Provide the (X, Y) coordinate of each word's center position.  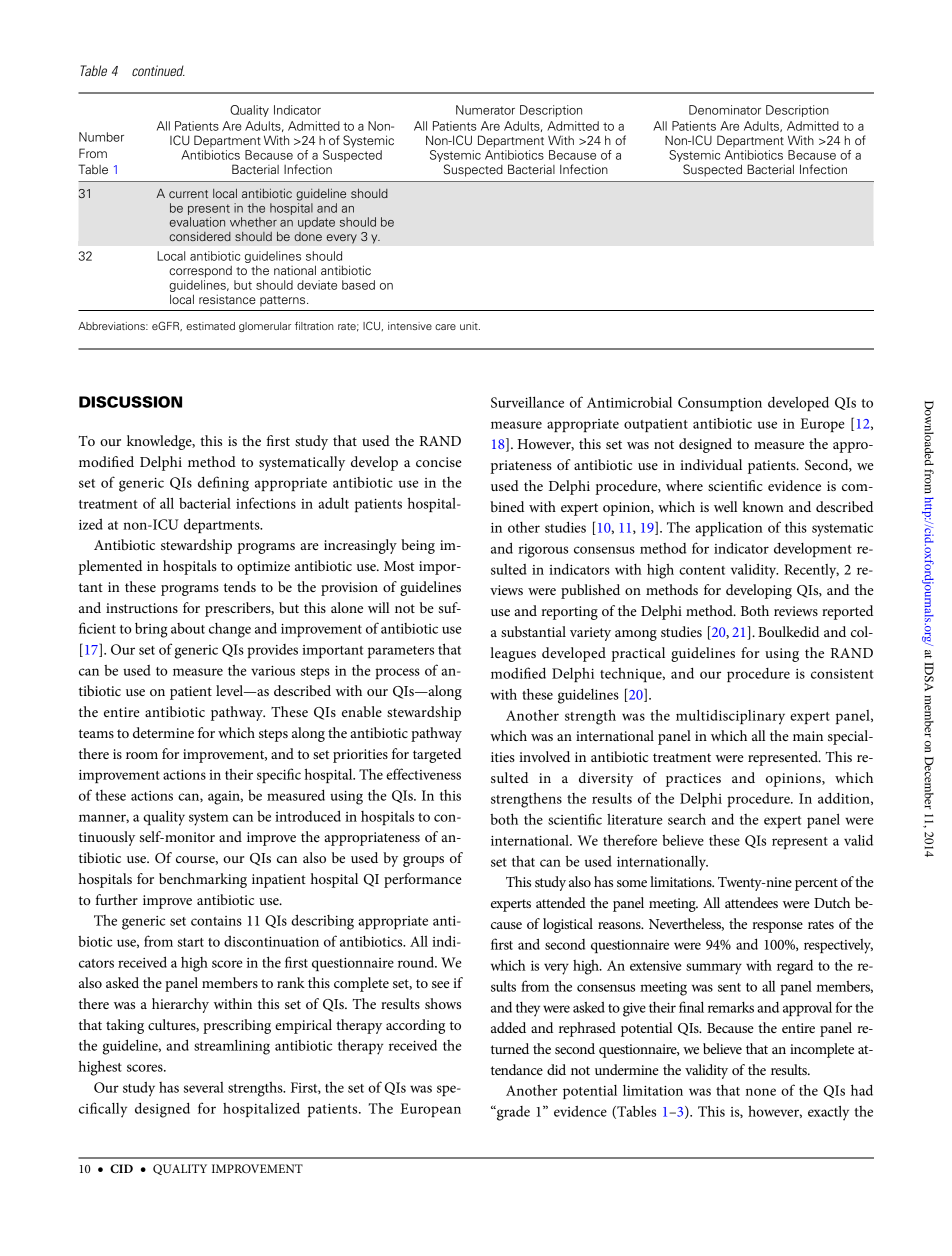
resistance (227, 299)
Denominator (725, 110)
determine (163, 732)
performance (423, 880)
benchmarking (203, 880)
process (397, 673)
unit (470, 326)
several (204, 1087)
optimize (263, 568)
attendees (751, 902)
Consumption (720, 404)
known (763, 506)
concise (439, 462)
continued (158, 70)
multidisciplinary (730, 717)
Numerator (485, 110)
